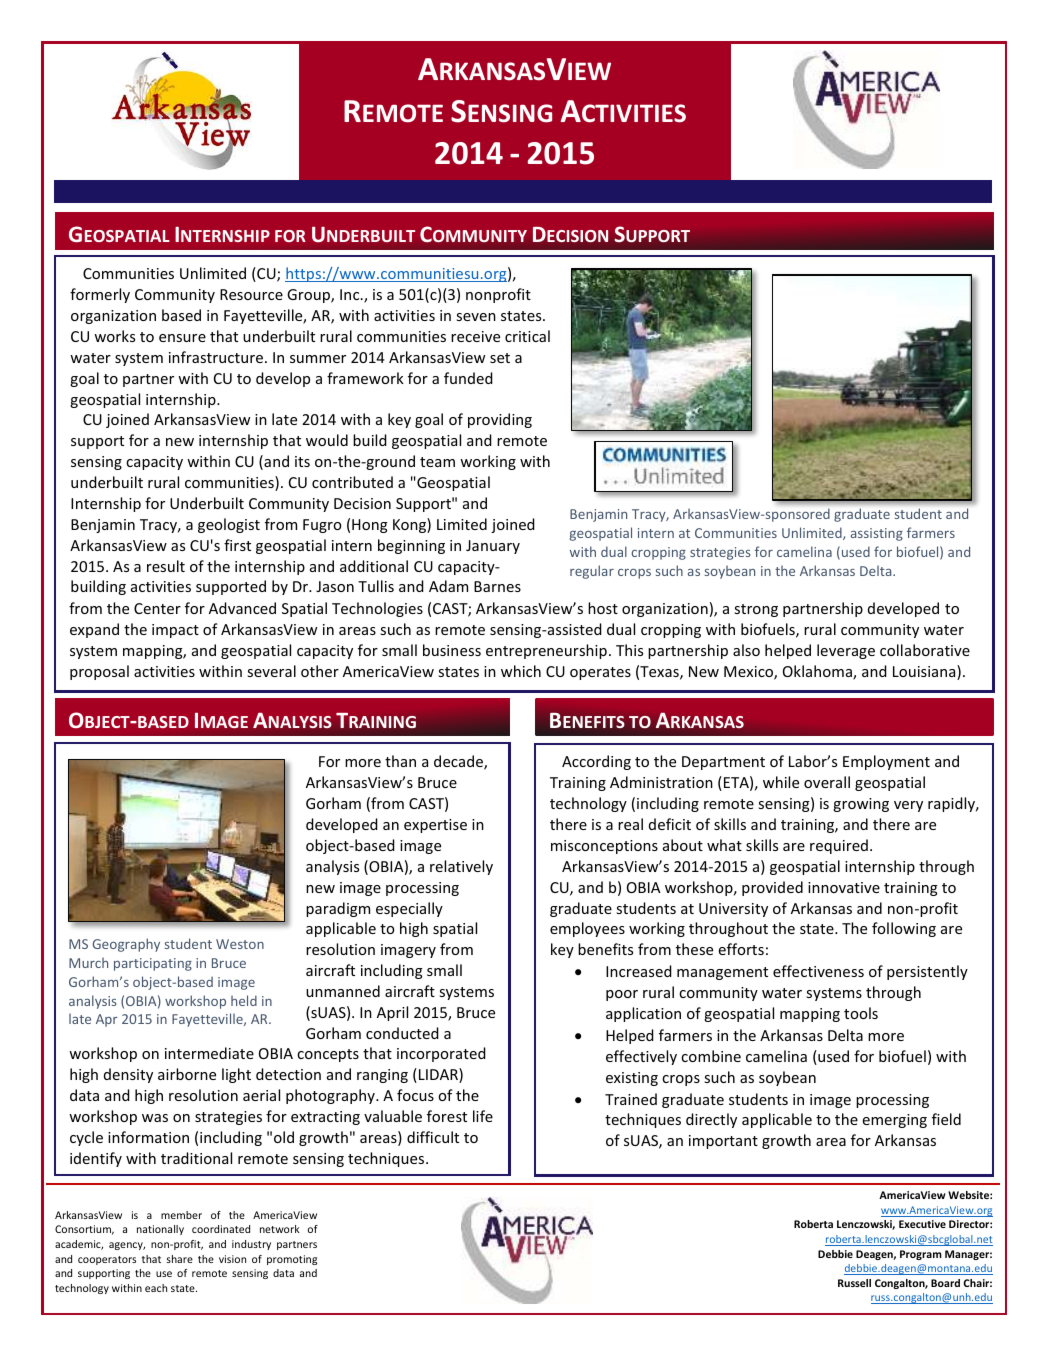 The image size is (1048, 1356). I want to click on overall, so click(827, 782).
